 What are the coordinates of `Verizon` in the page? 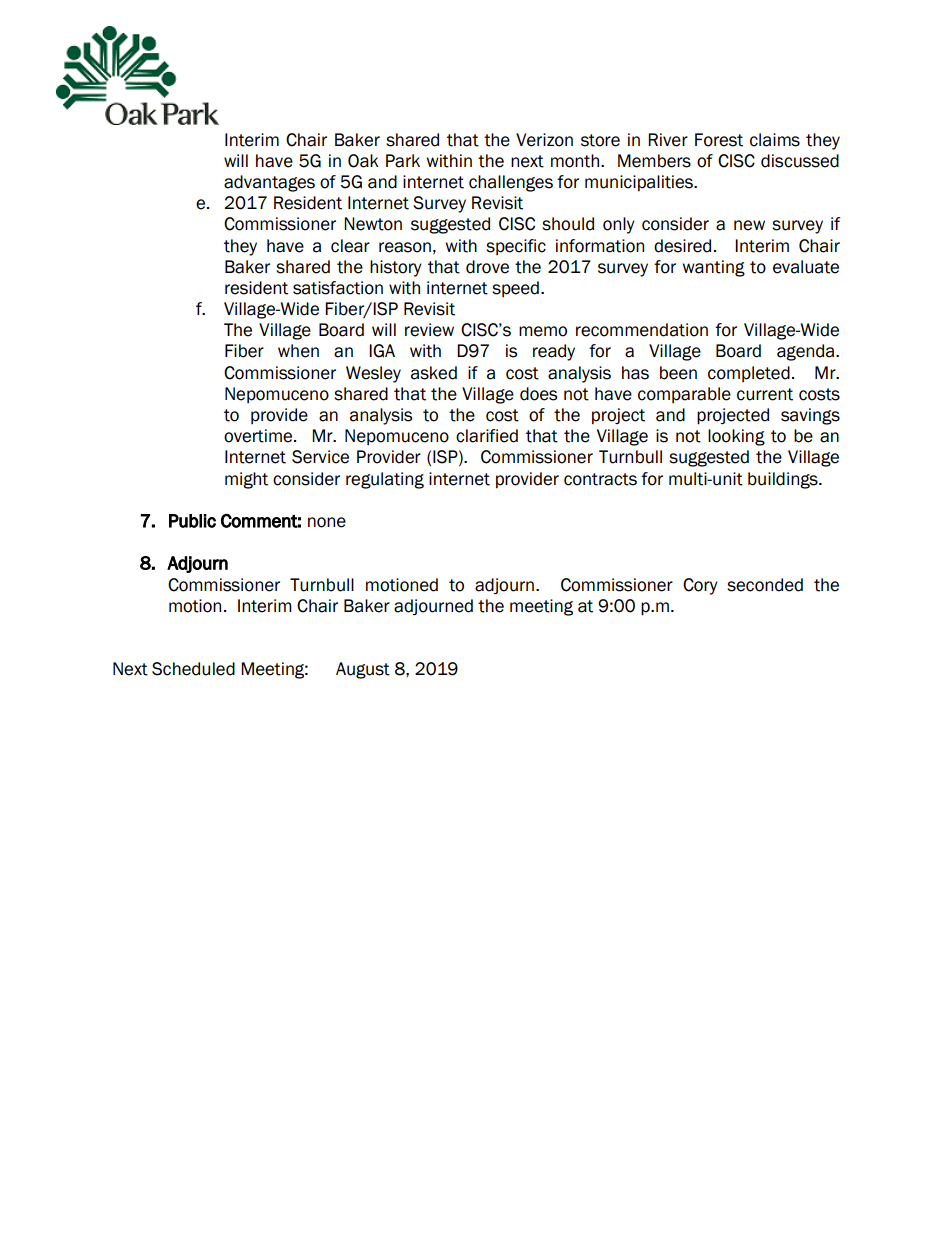 It's located at (544, 140).
